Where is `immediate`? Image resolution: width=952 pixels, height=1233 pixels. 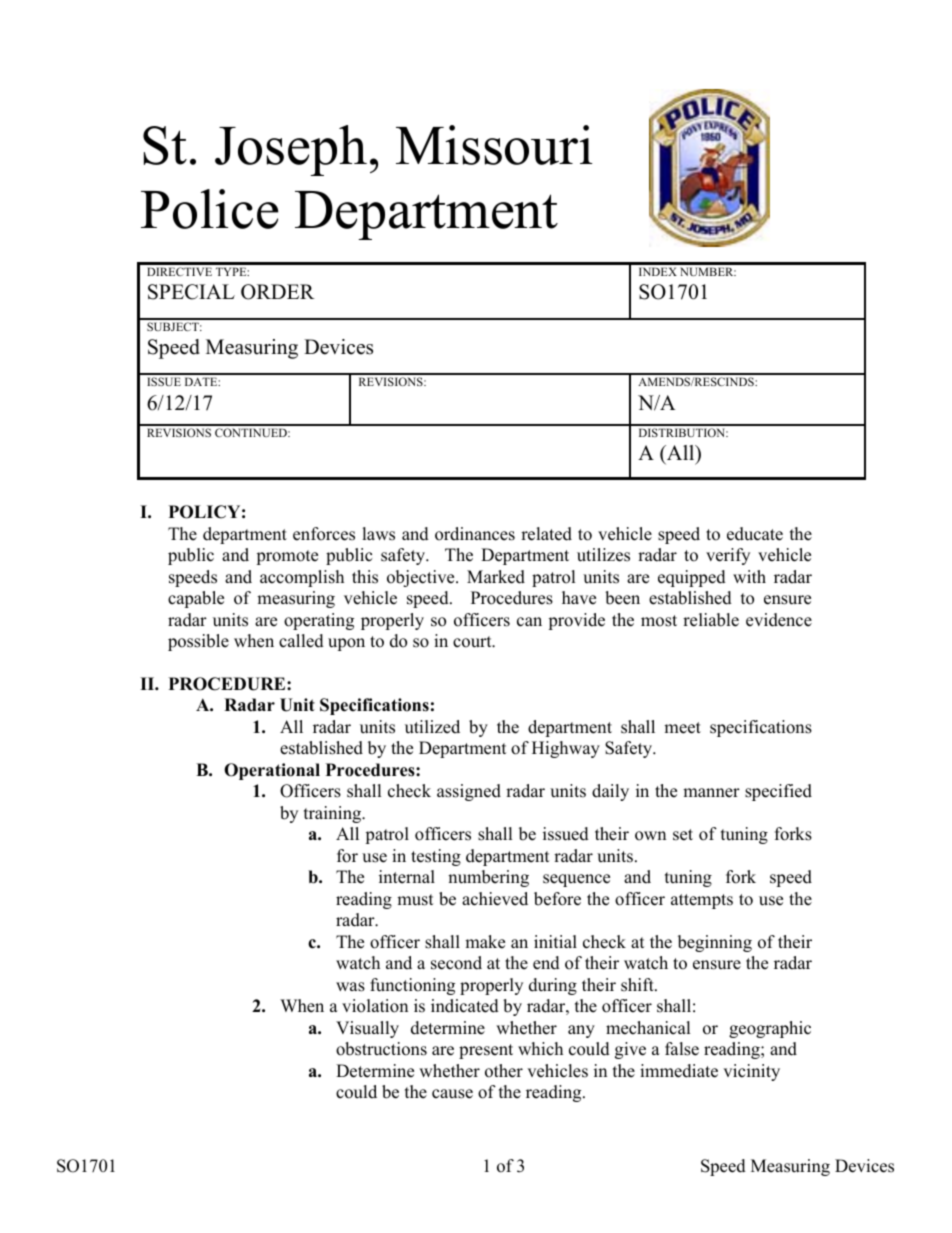
immediate is located at coordinates (679, 1071).
